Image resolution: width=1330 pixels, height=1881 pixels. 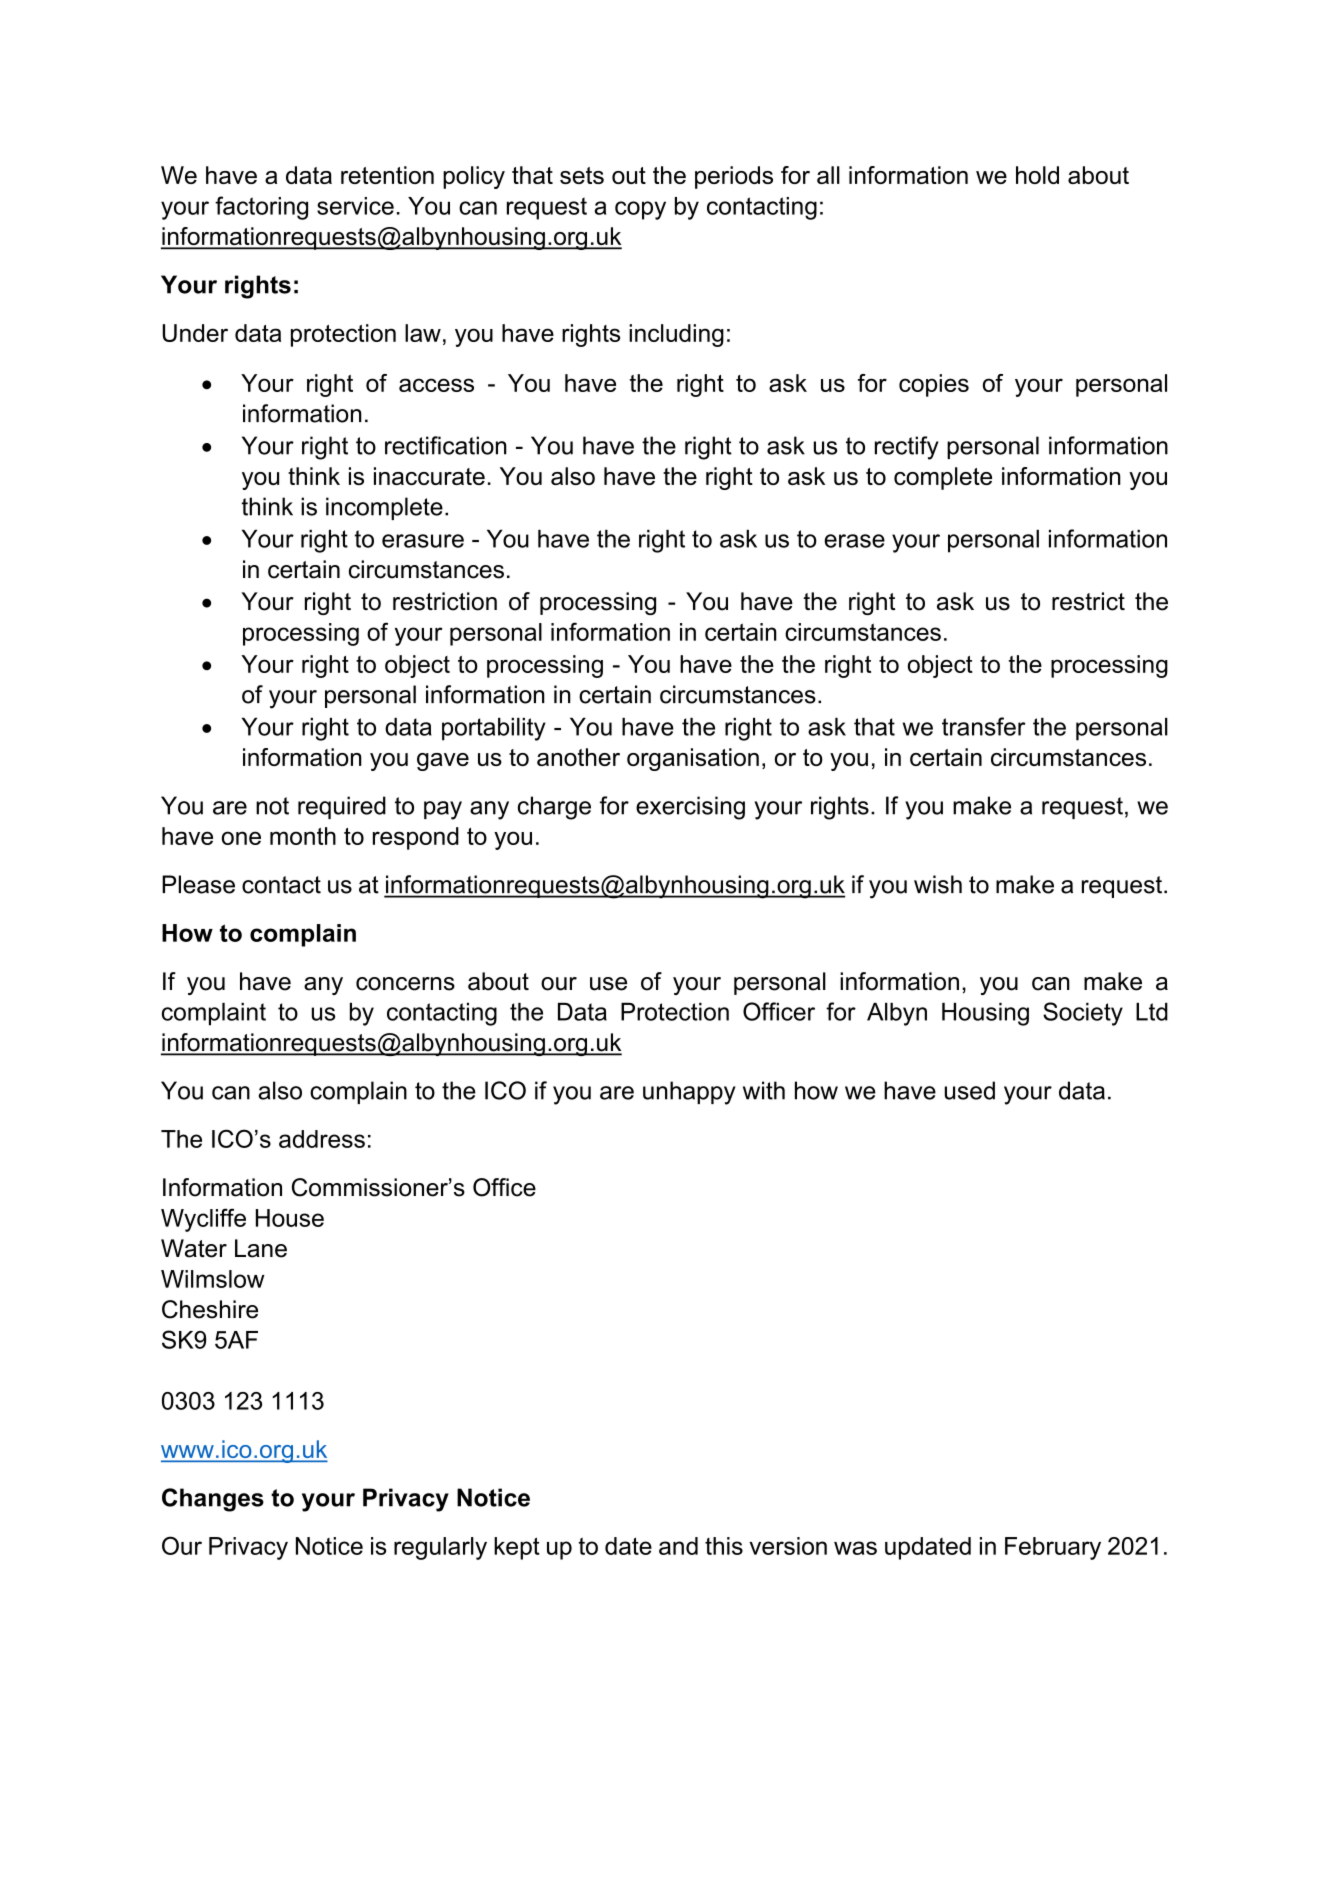 What do you see at coordinates (213, 1500) in the image?
I see `Changes` at bounding box center [213, 1500].
